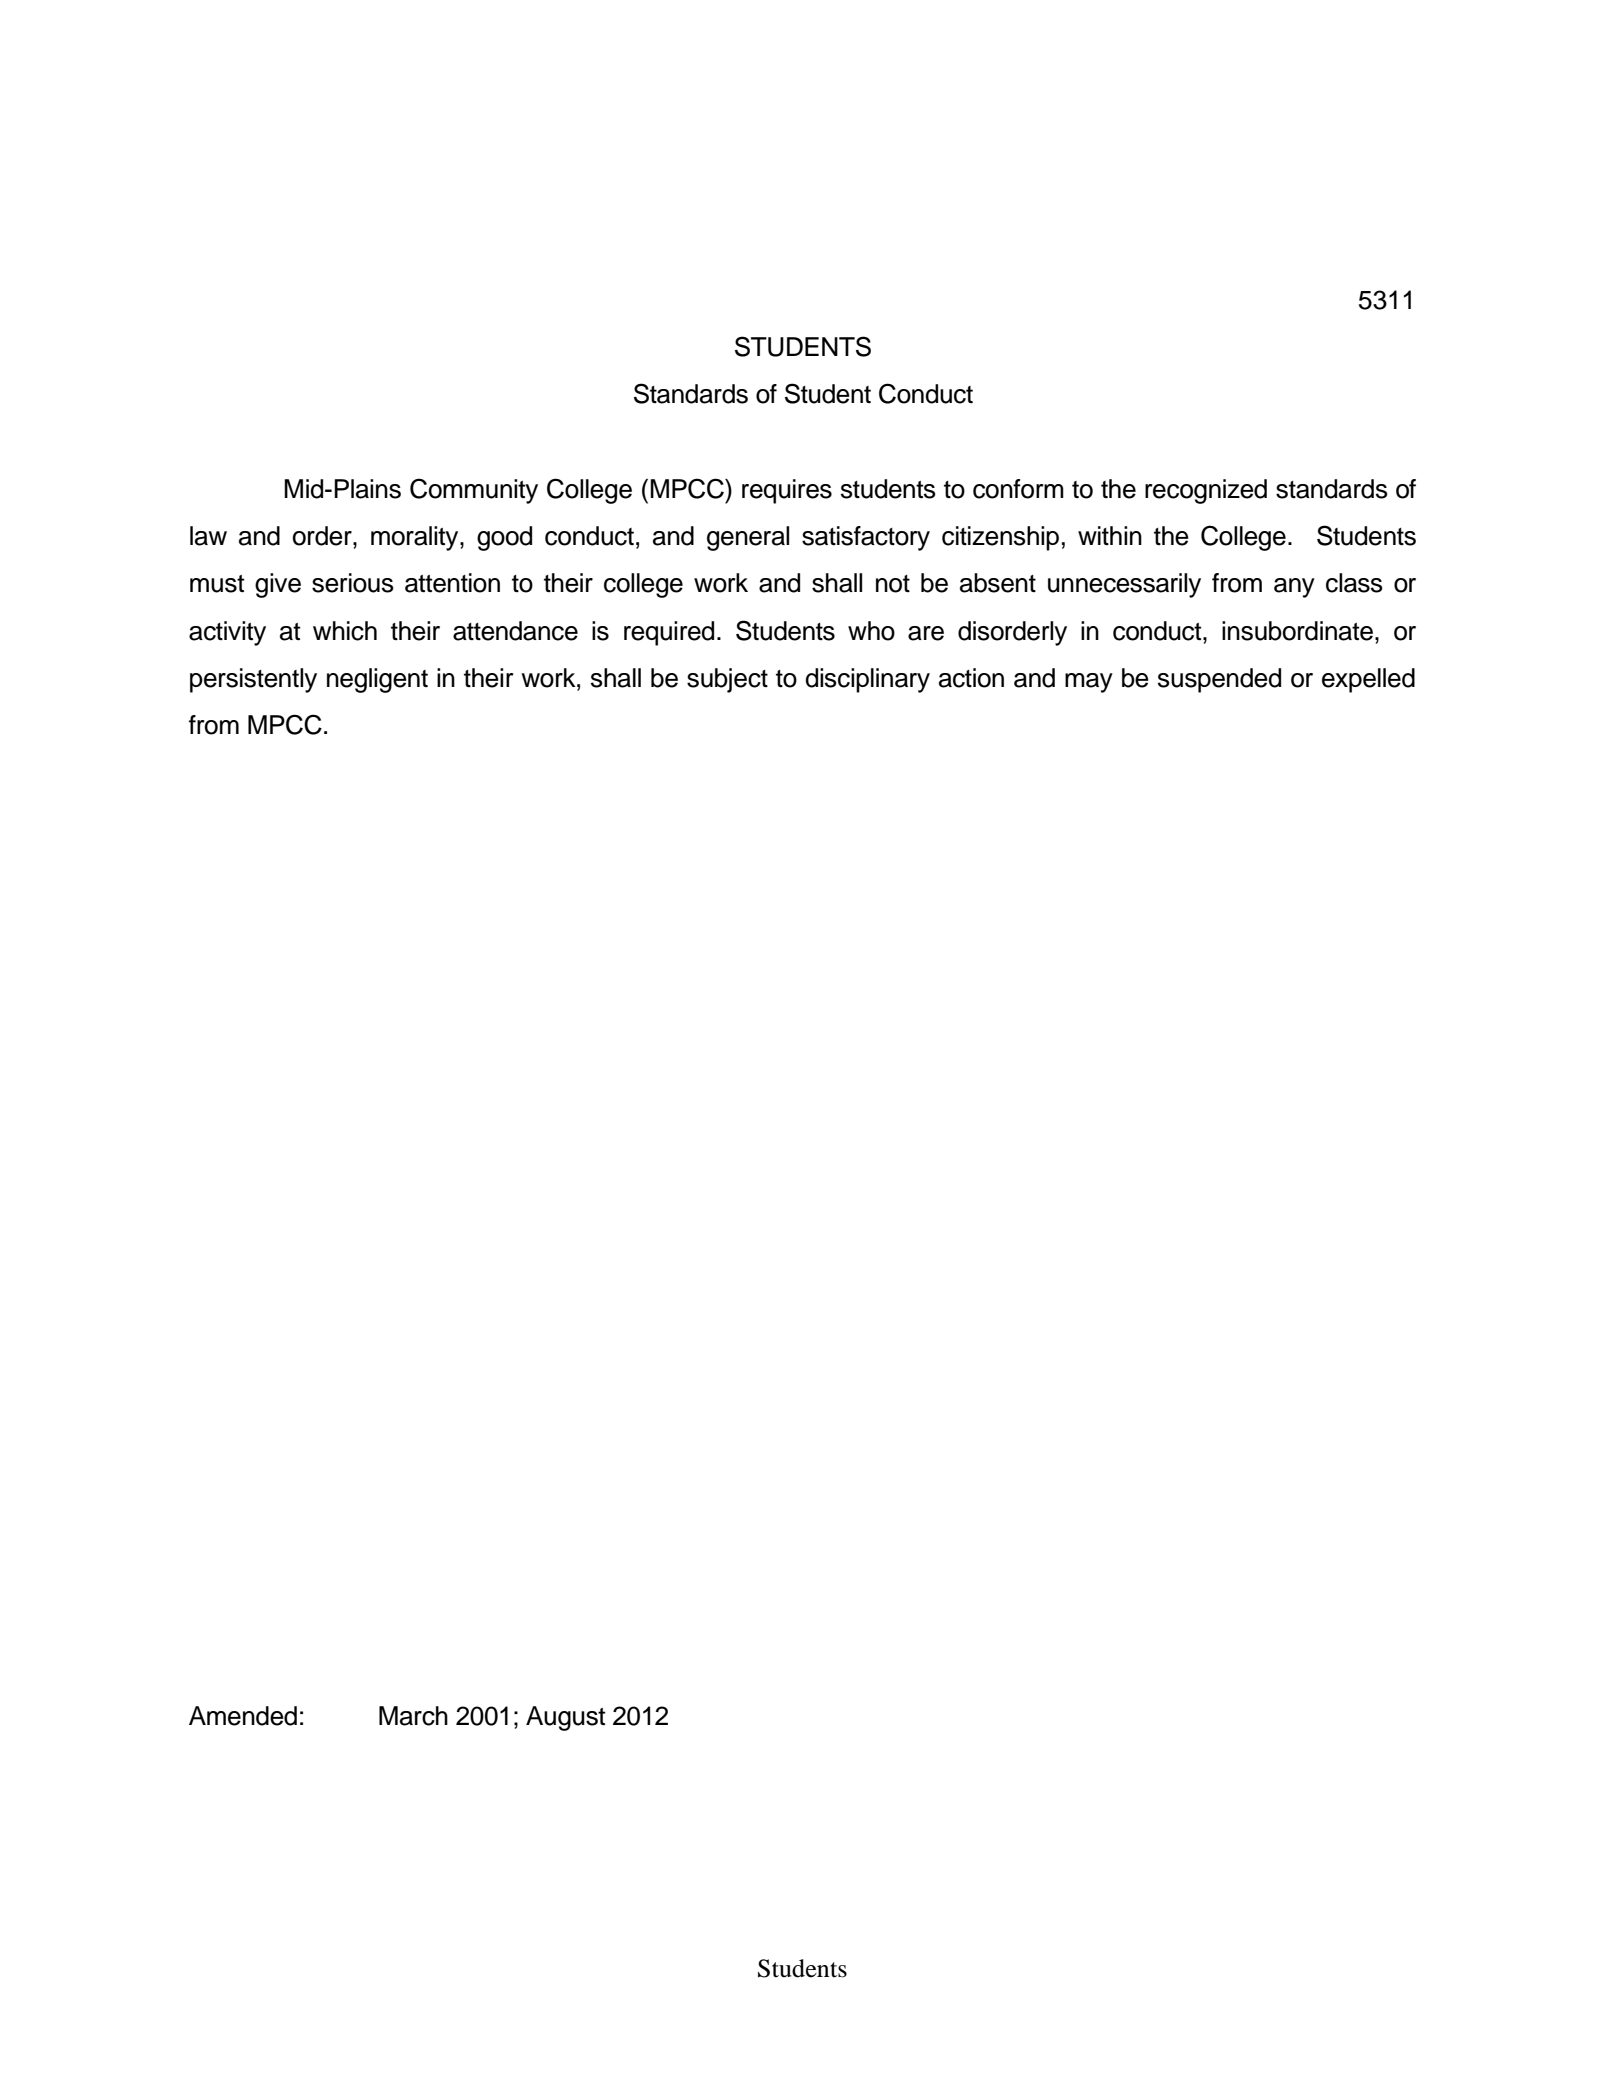 This screenshot has height=2077, width=1605. Describe the element at coordinates (1206, 491) in the screenshot. I see `recognized` at that location.
